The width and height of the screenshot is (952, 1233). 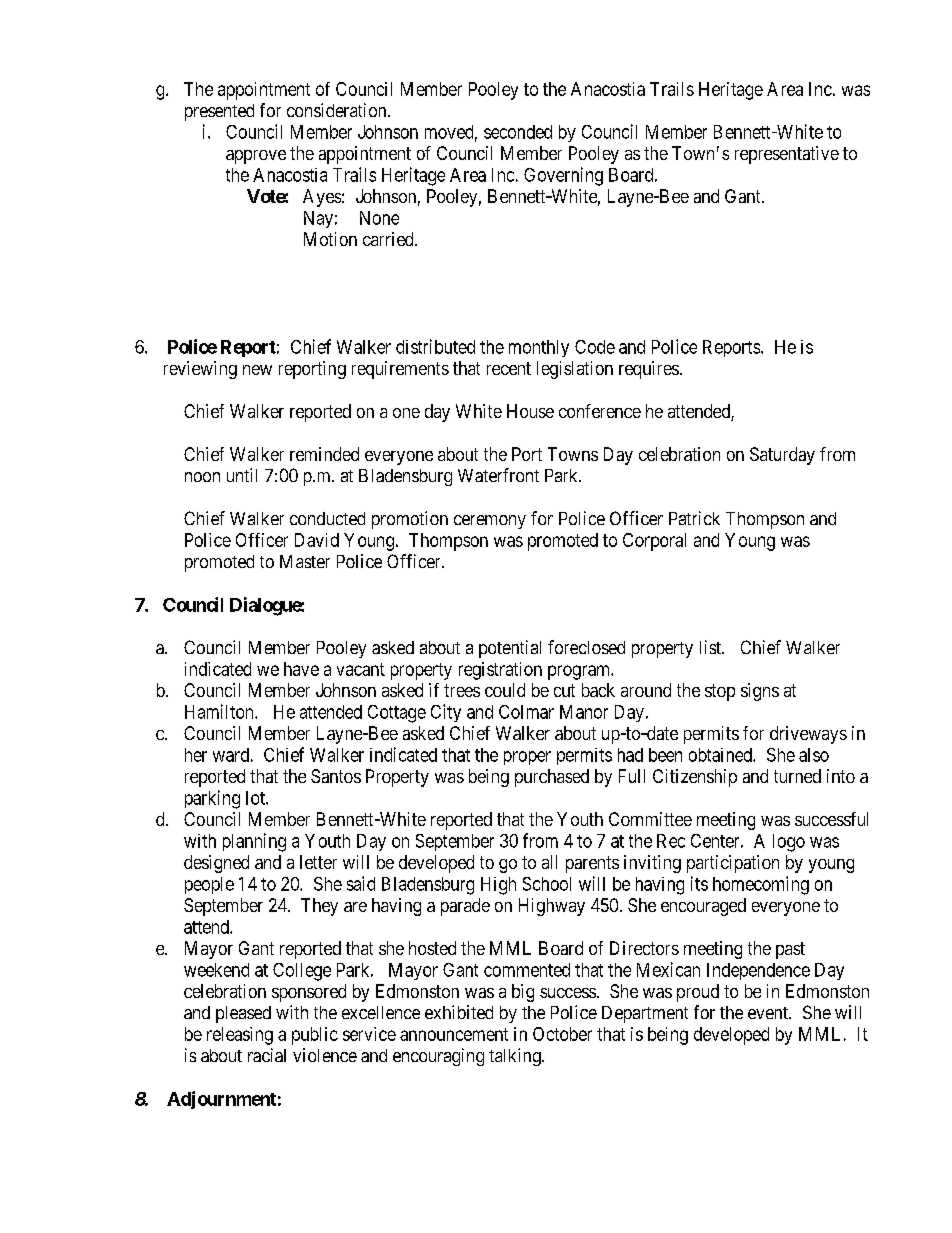 I want to click on representative, so click(x=787, y=155).
